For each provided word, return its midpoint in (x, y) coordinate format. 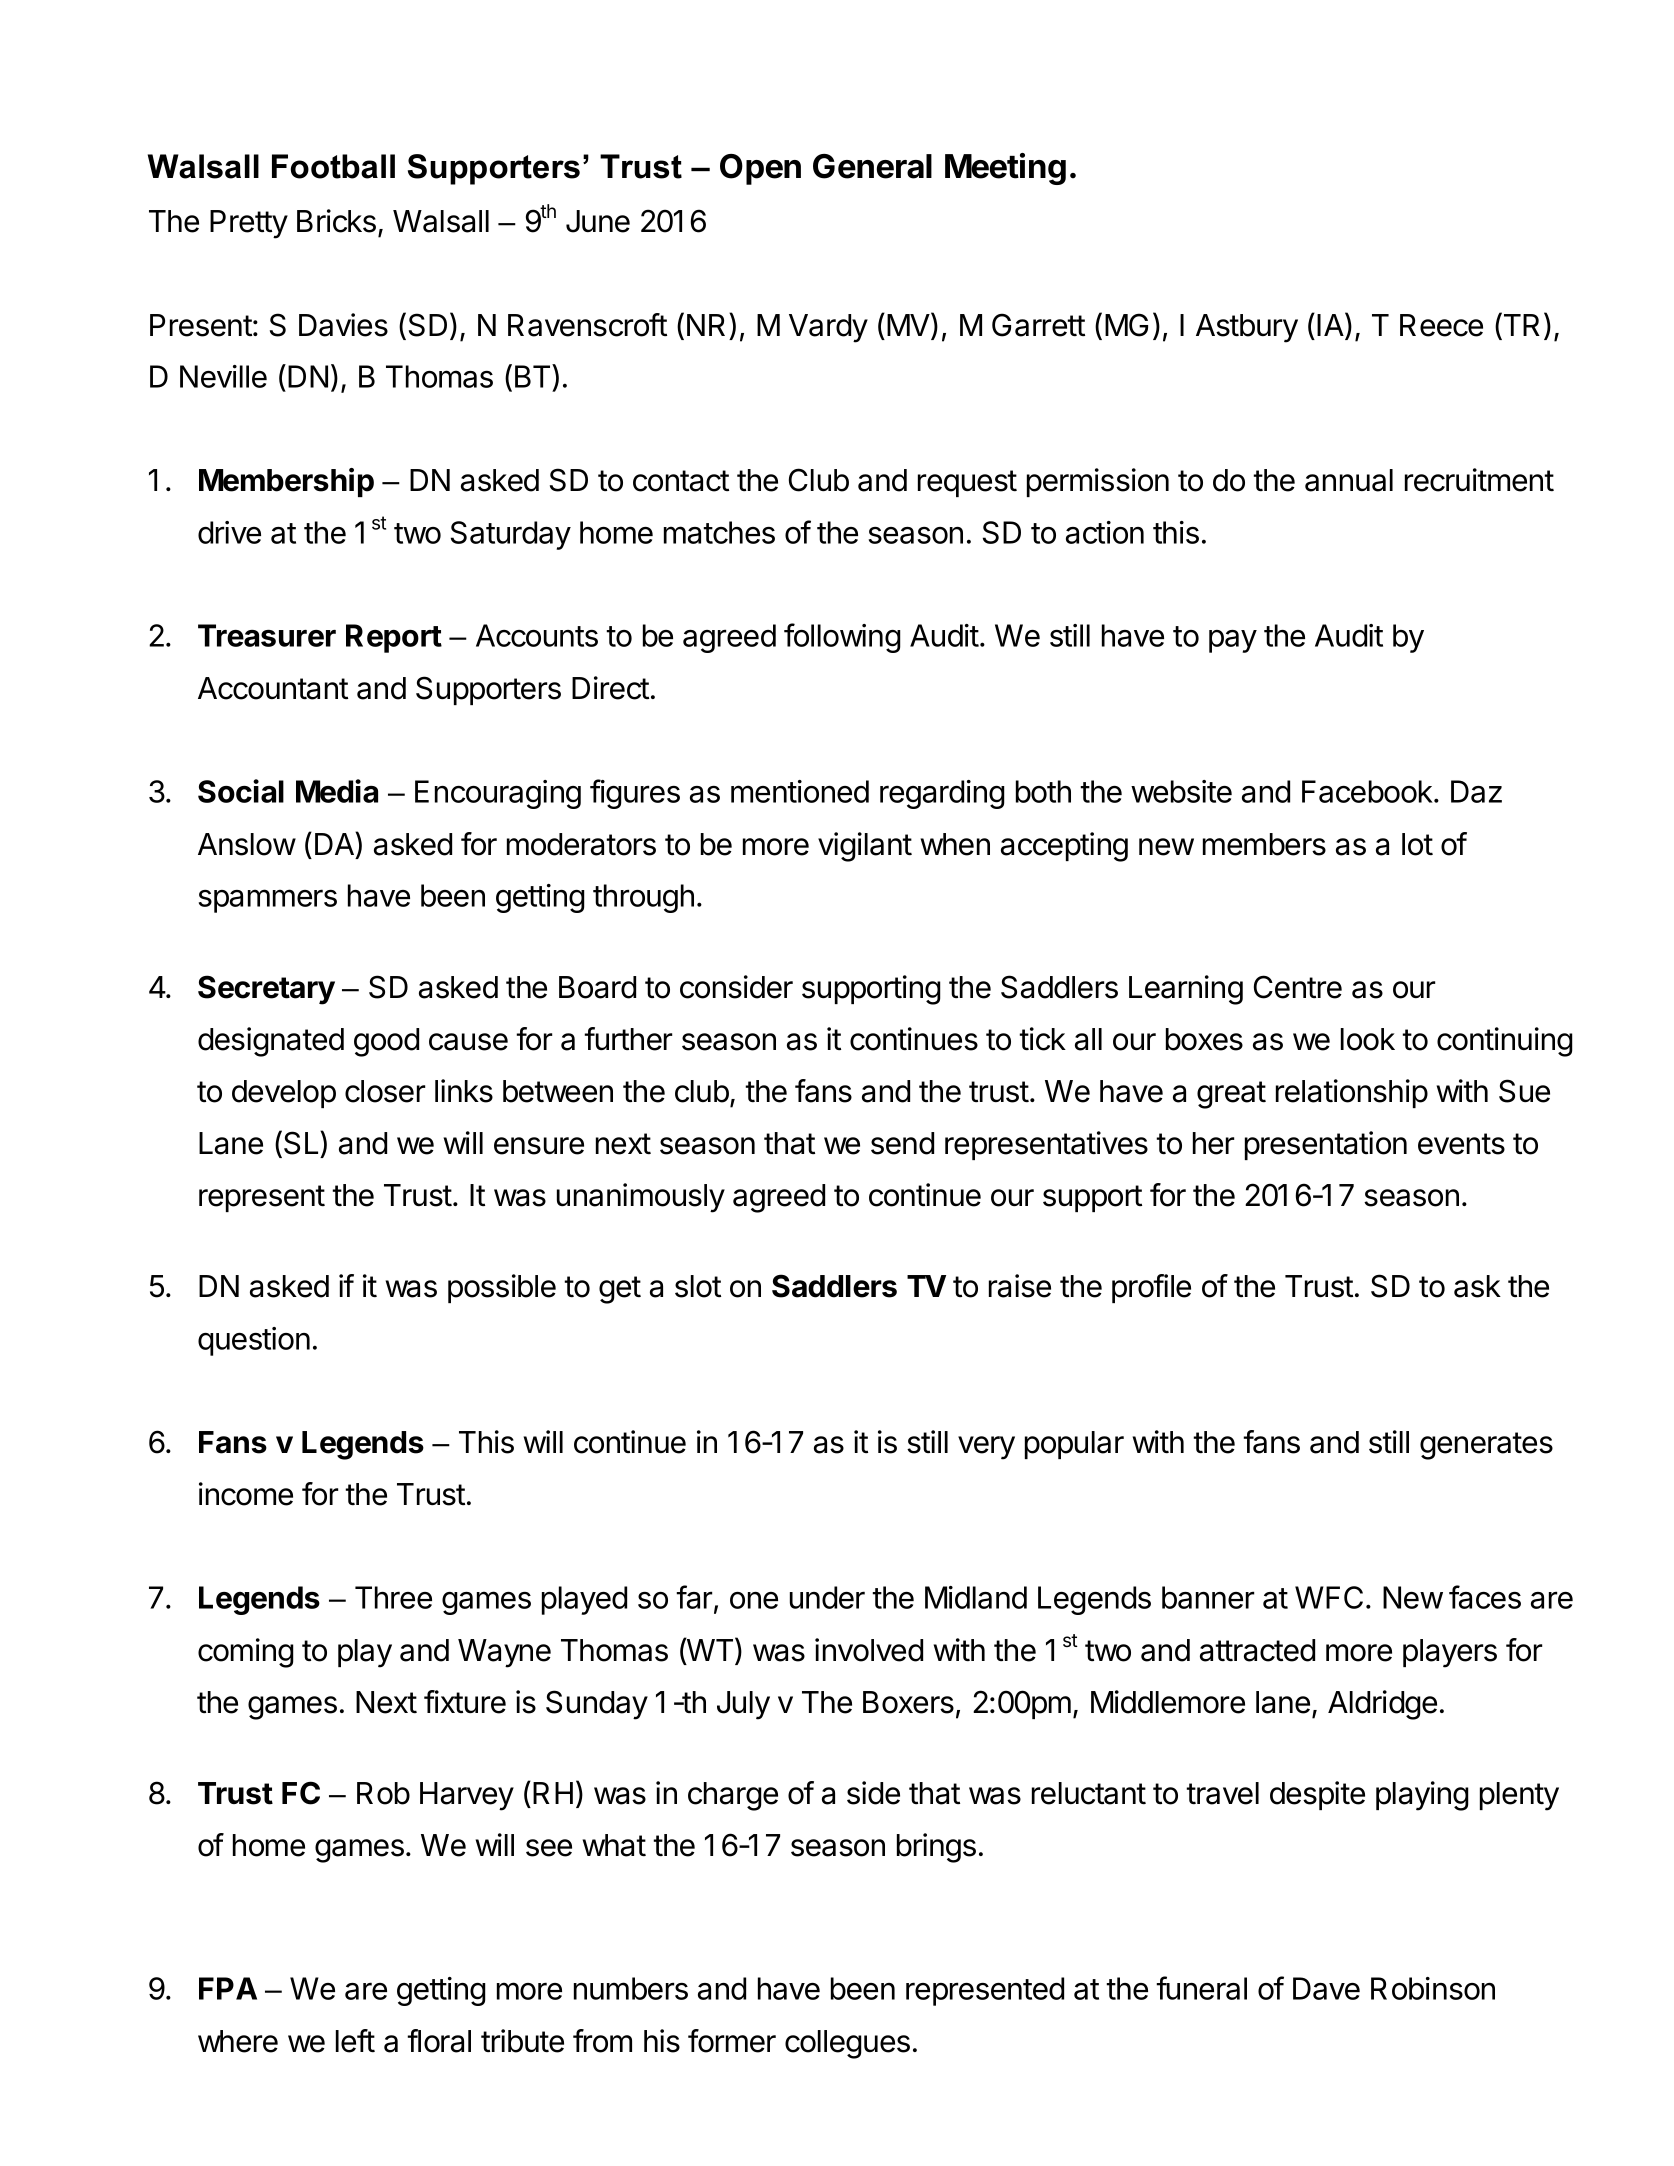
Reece (1441, 325)
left (355, 2041)
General (872, 166)
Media (337, 791)
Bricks (336, 221)
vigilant (865, 847)
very (986, 1448)
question (254, 1341)
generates (1486, 1446)
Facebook (1367, 791)
